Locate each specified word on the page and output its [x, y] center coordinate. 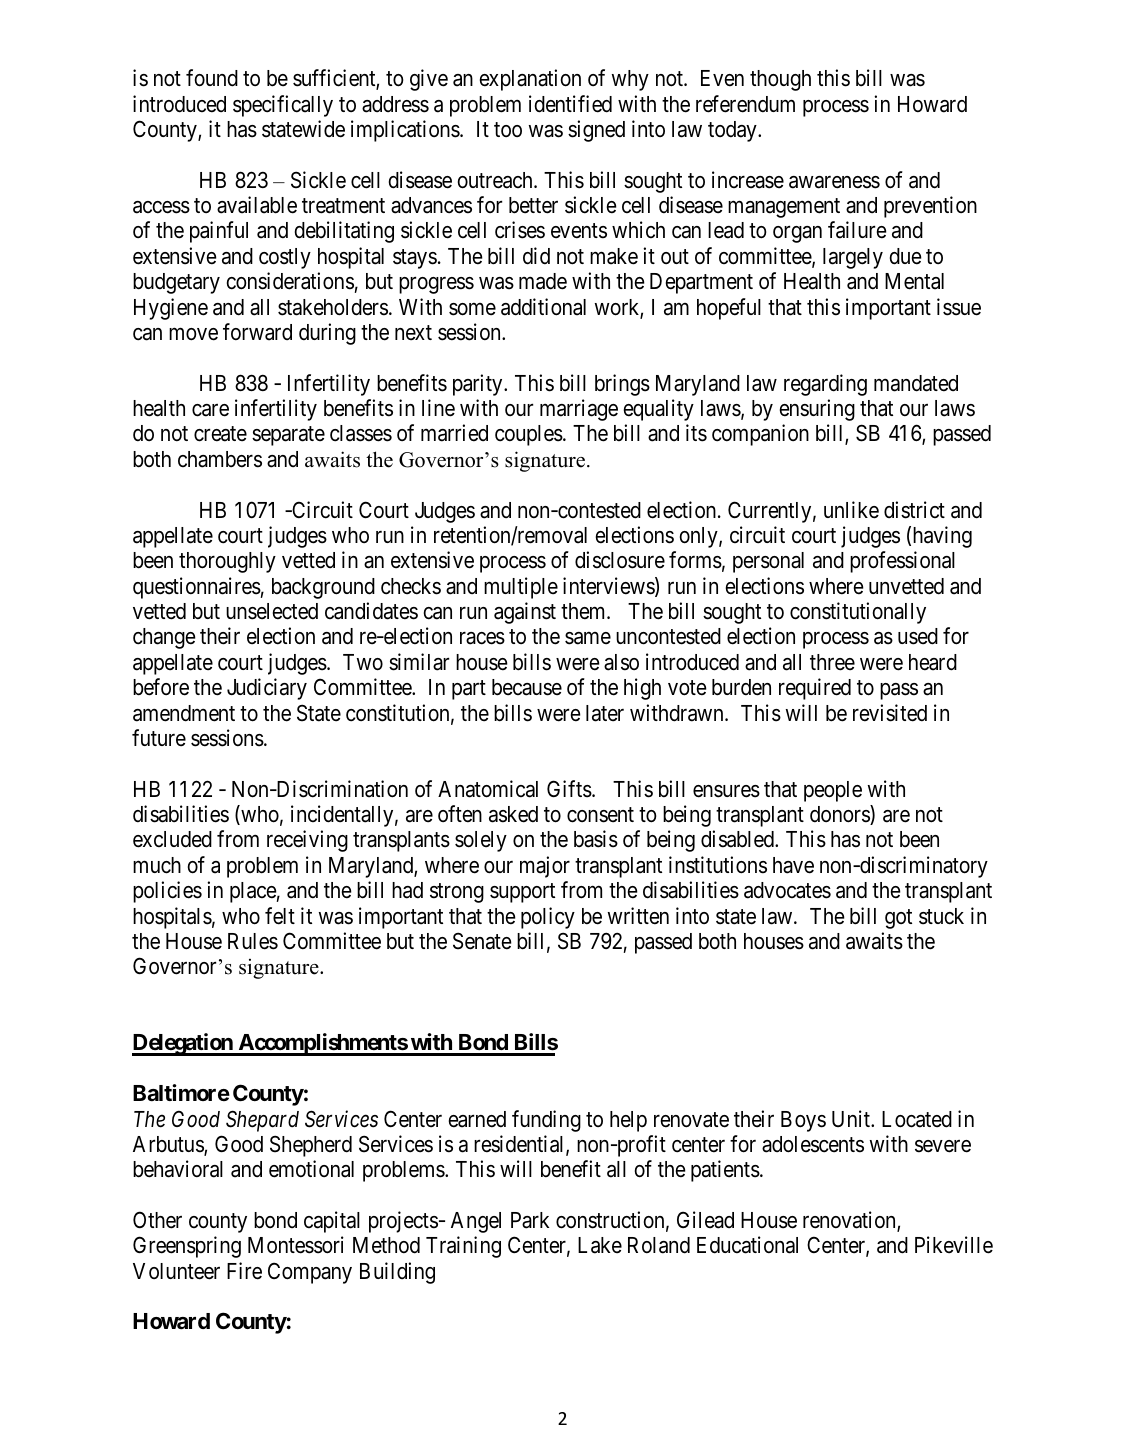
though [780, 80]
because [527, 687]
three [832, 662]
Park [530, 1220]
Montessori [296, 1245]
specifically [283, 106]
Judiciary [267, 689]
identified [570, 104]
